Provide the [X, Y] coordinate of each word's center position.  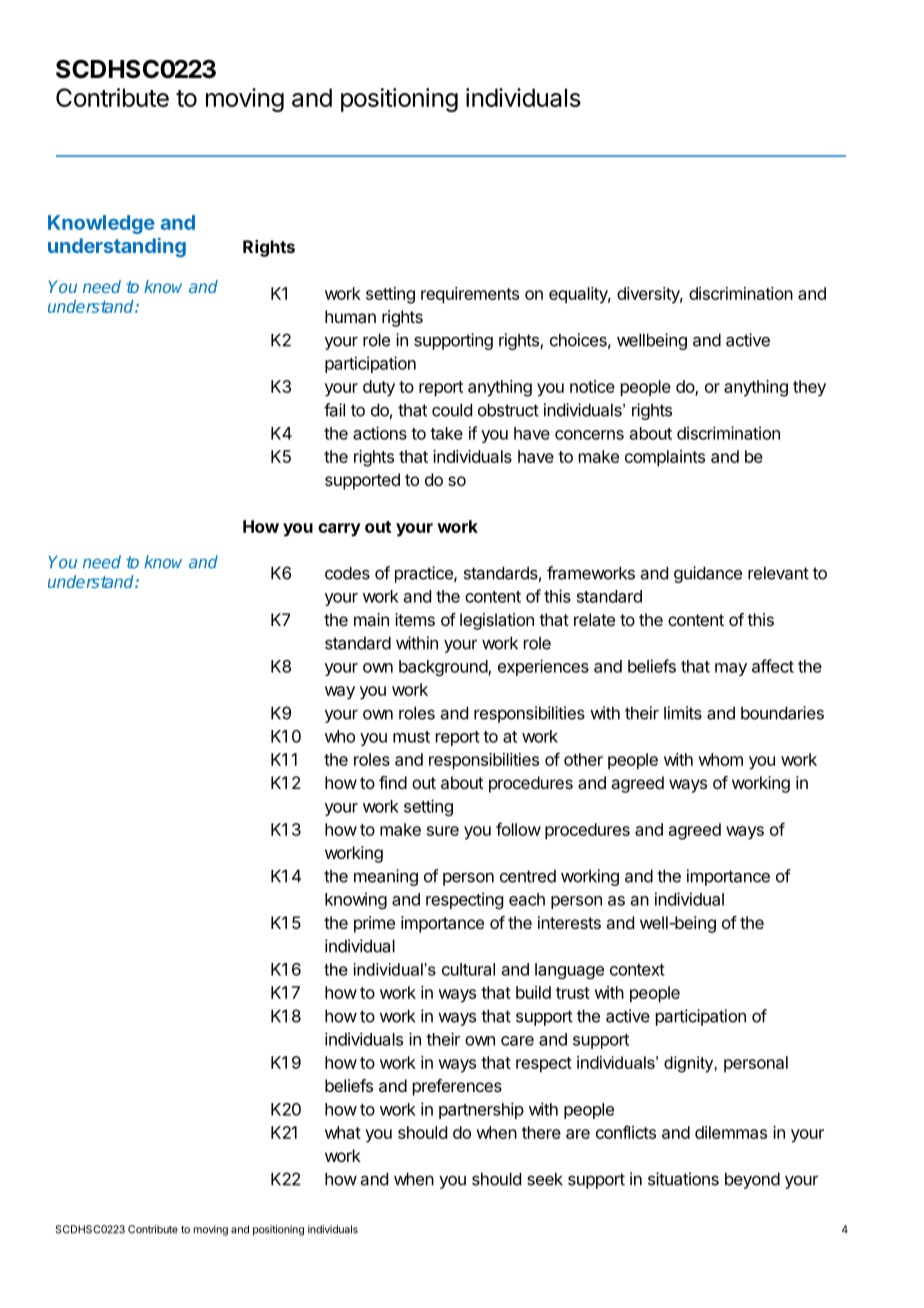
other [583, 759]
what [343, 1132]
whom [720, 759]
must [411, 737]
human [350, 316]
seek [545, 1179]
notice [592, 386]
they [809, 388]
